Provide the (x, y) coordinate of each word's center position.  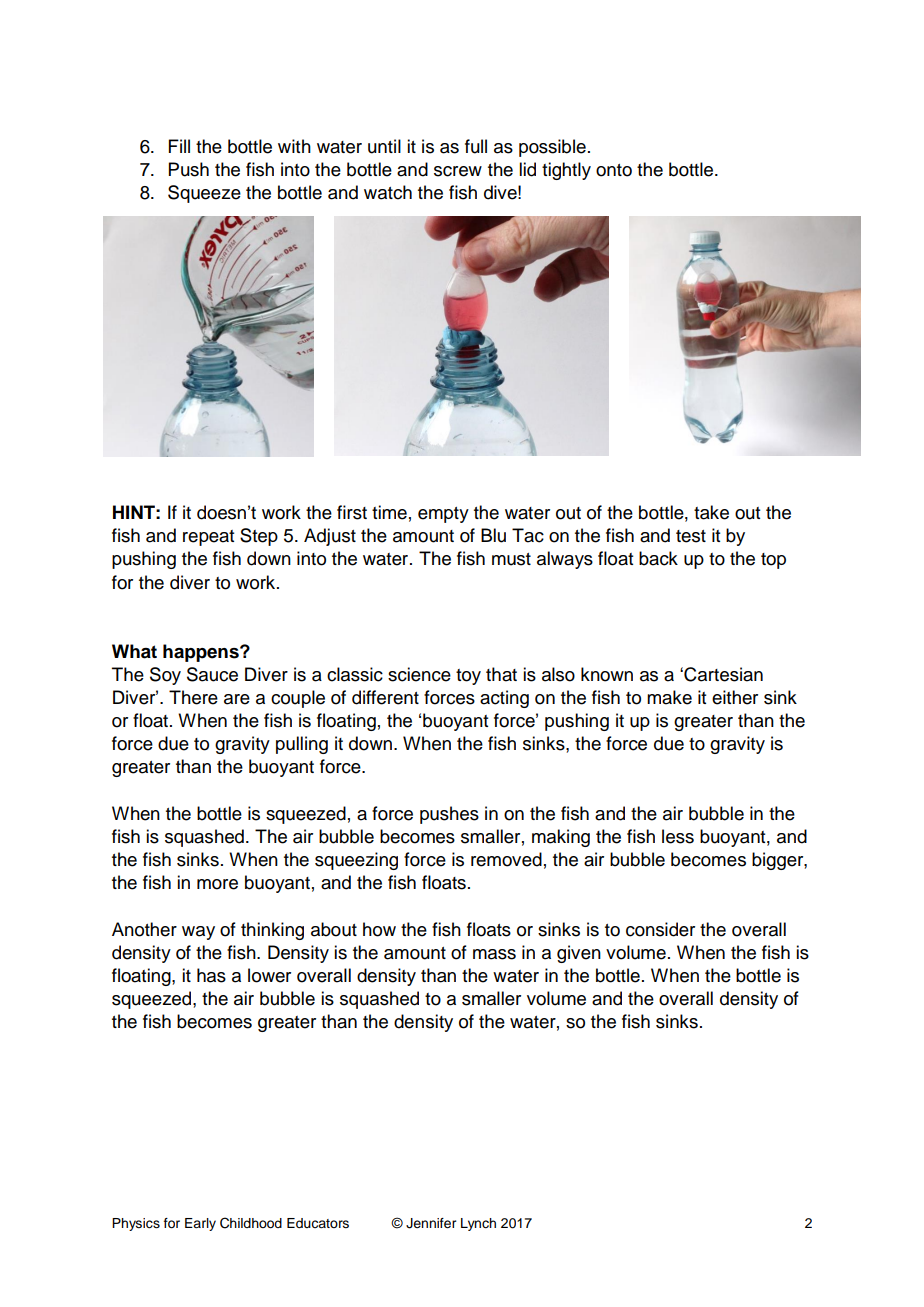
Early (200, 1224)
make (669, 697)
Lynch (478, 1224)
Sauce (212, 674)
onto (614, 170)
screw (458, 171)
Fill (179, 146)
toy (468, 677)
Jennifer (431, 1223)
